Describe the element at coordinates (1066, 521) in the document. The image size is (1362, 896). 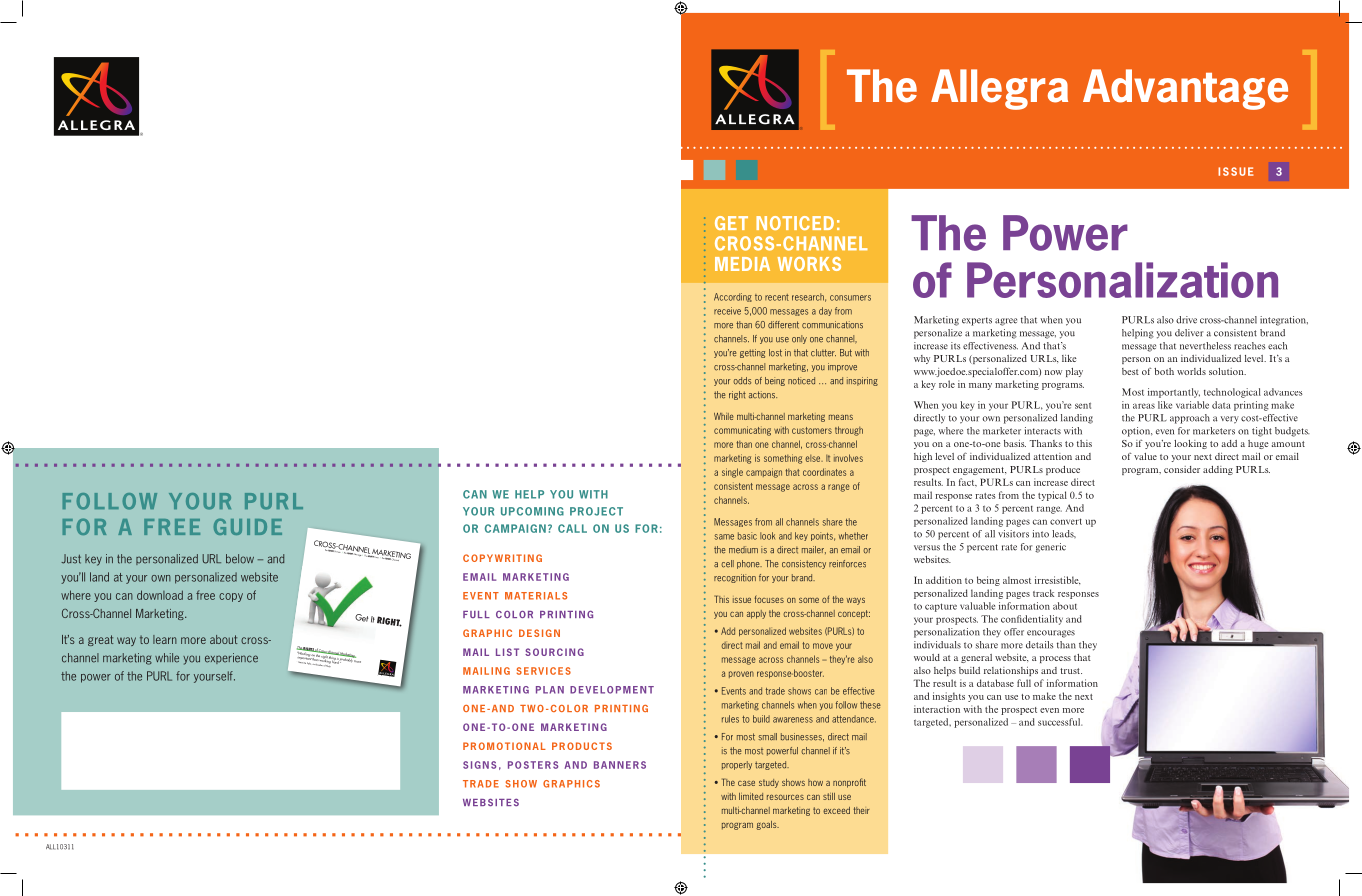
I see `convert` at that location.
